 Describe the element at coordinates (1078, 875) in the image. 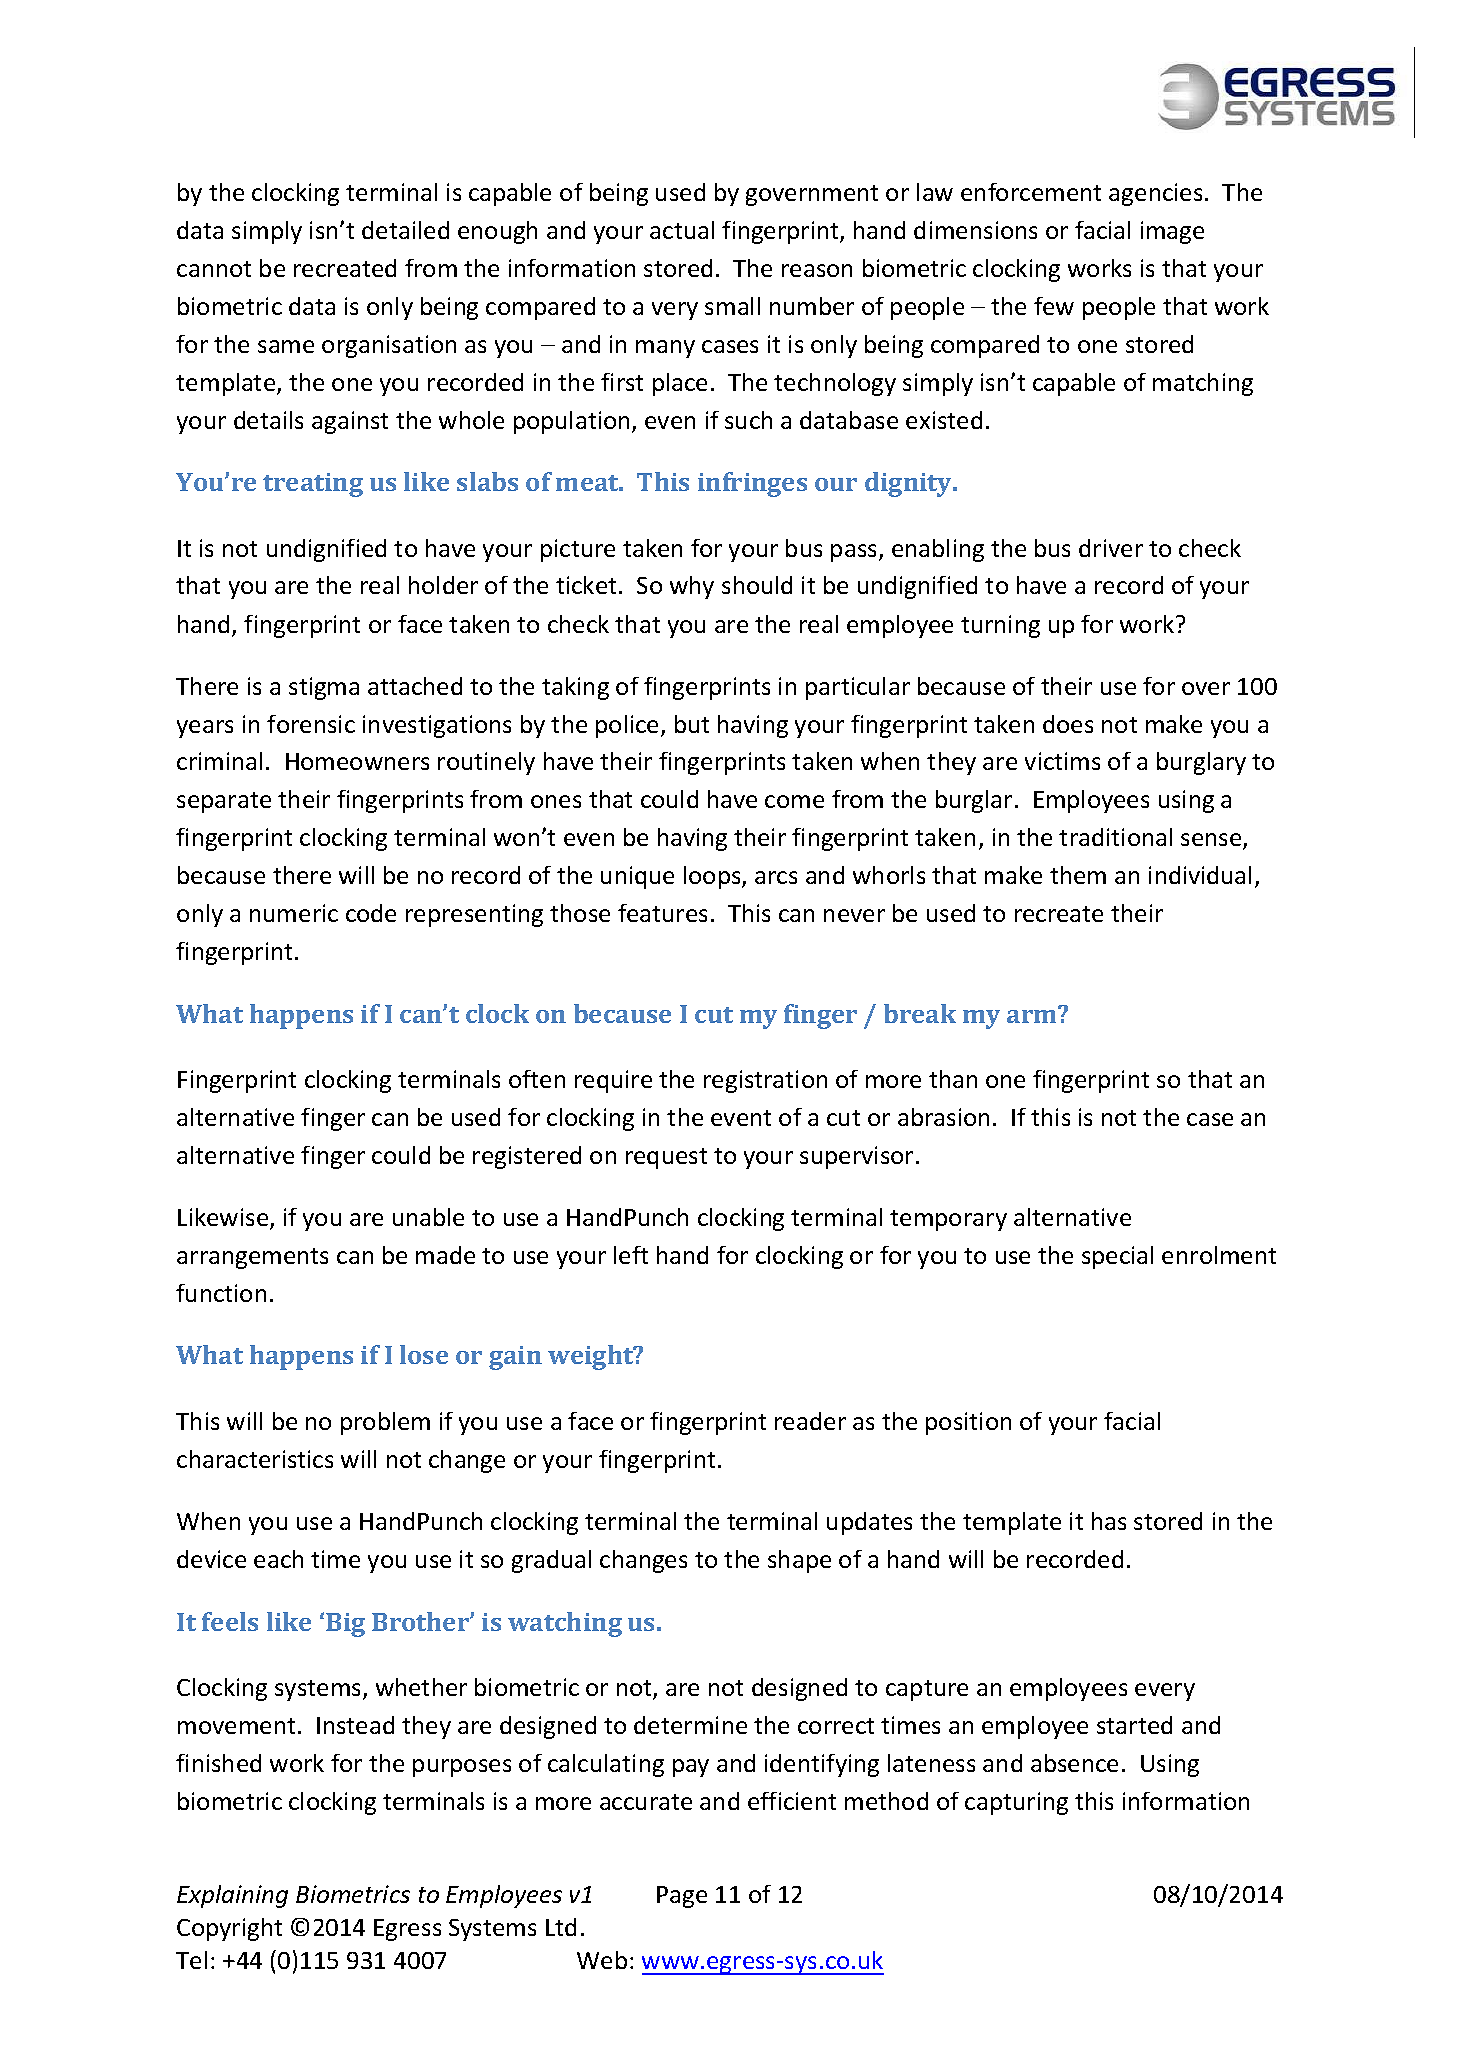

I see `them` at that location.
